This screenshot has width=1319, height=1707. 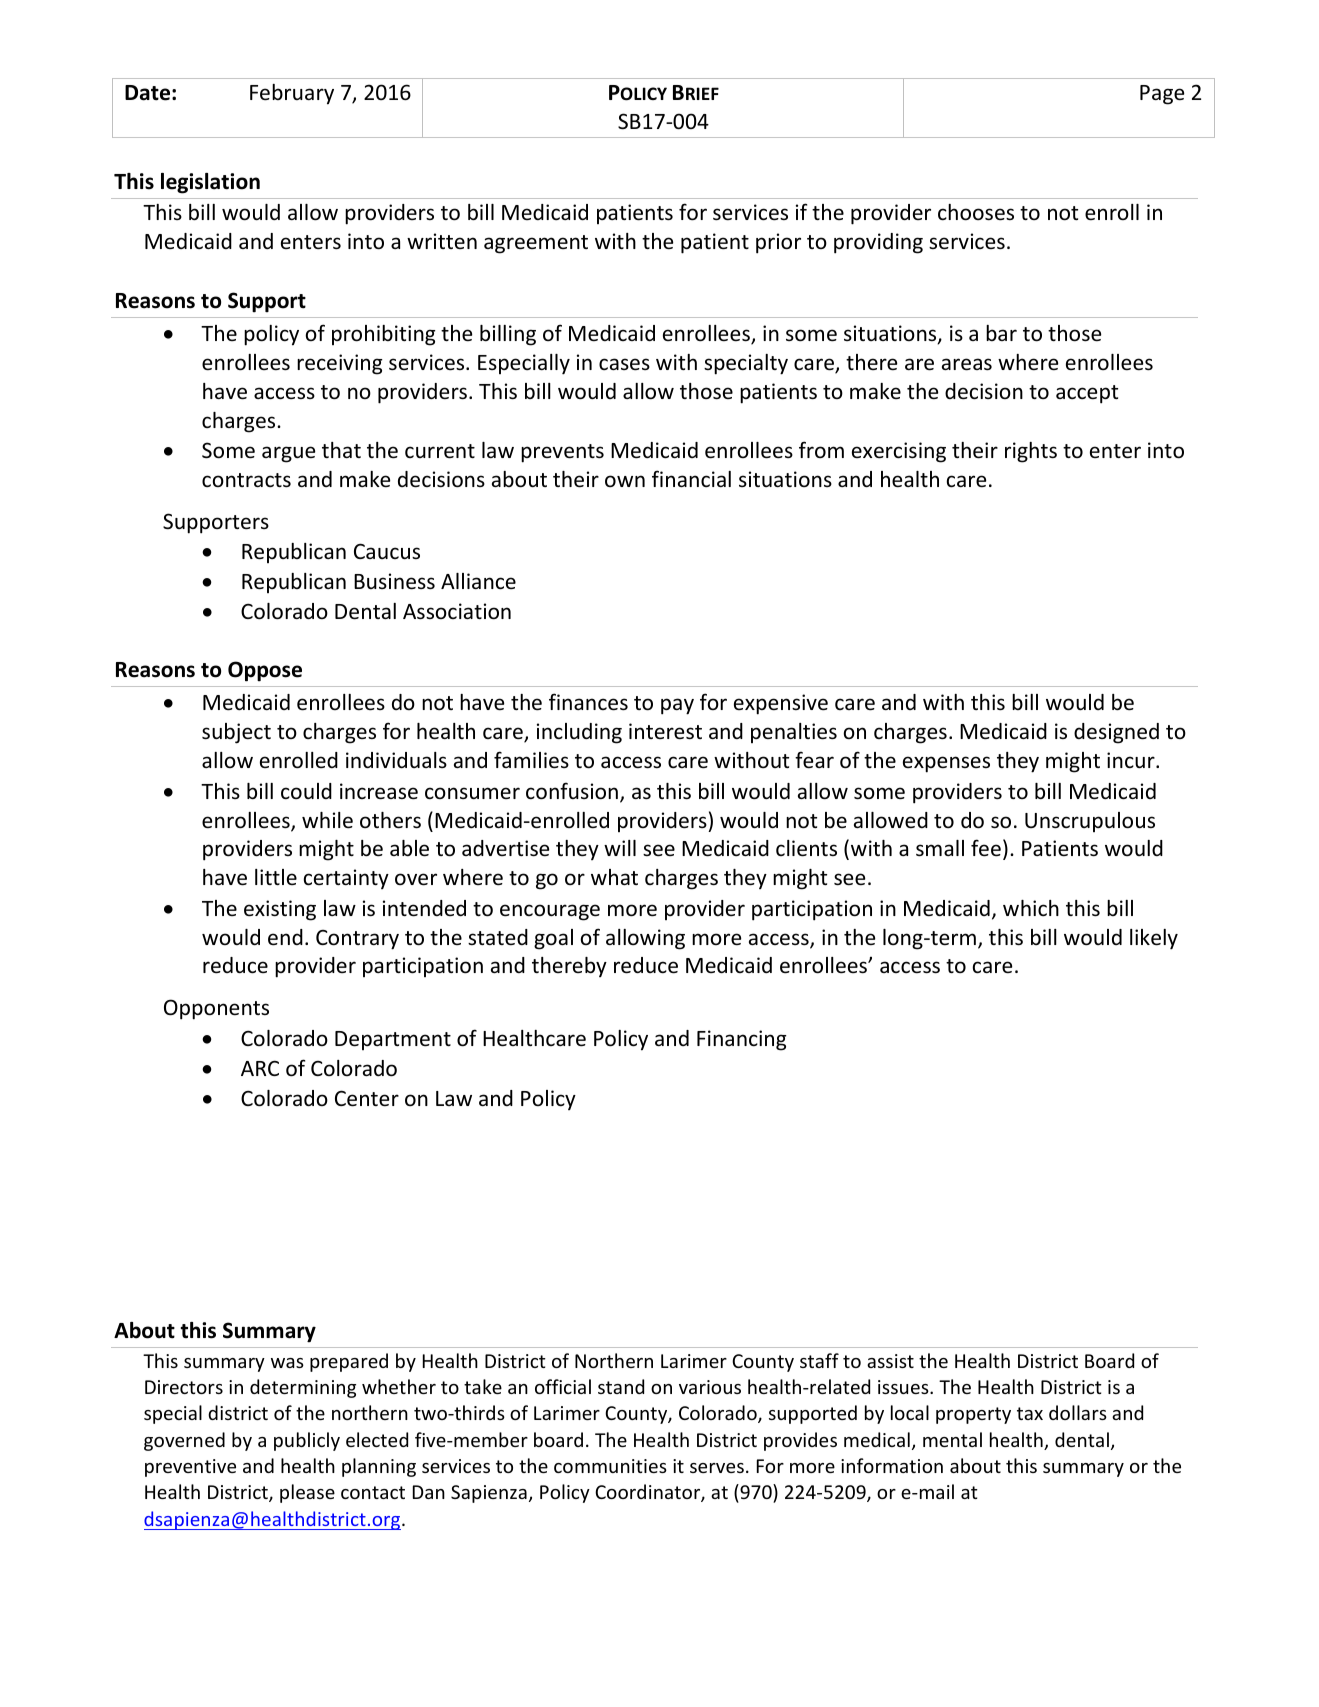 I want to click on which, so click(x=1031, y=908).
